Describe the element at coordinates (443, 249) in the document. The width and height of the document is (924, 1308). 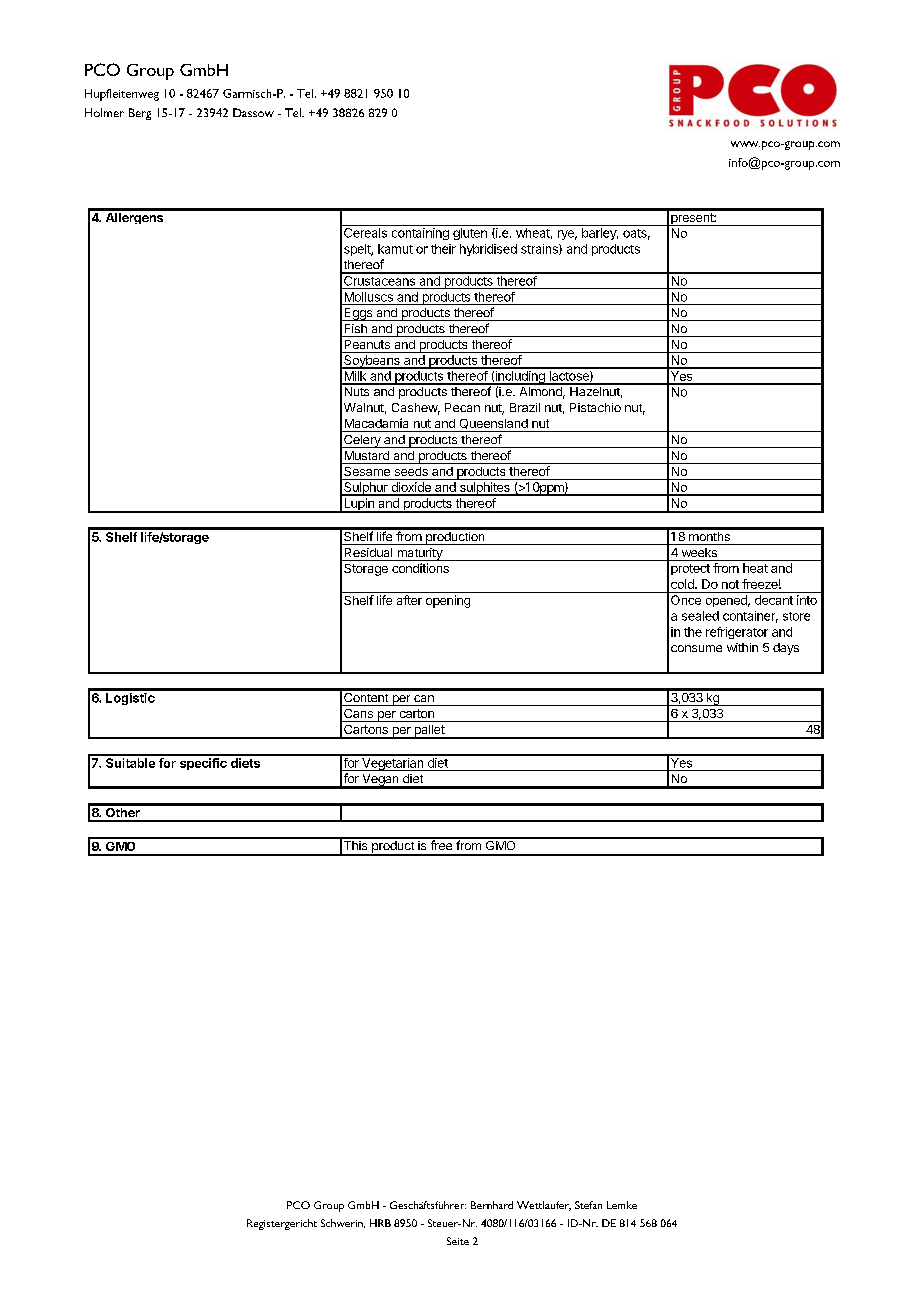
I see `their` at that location.
